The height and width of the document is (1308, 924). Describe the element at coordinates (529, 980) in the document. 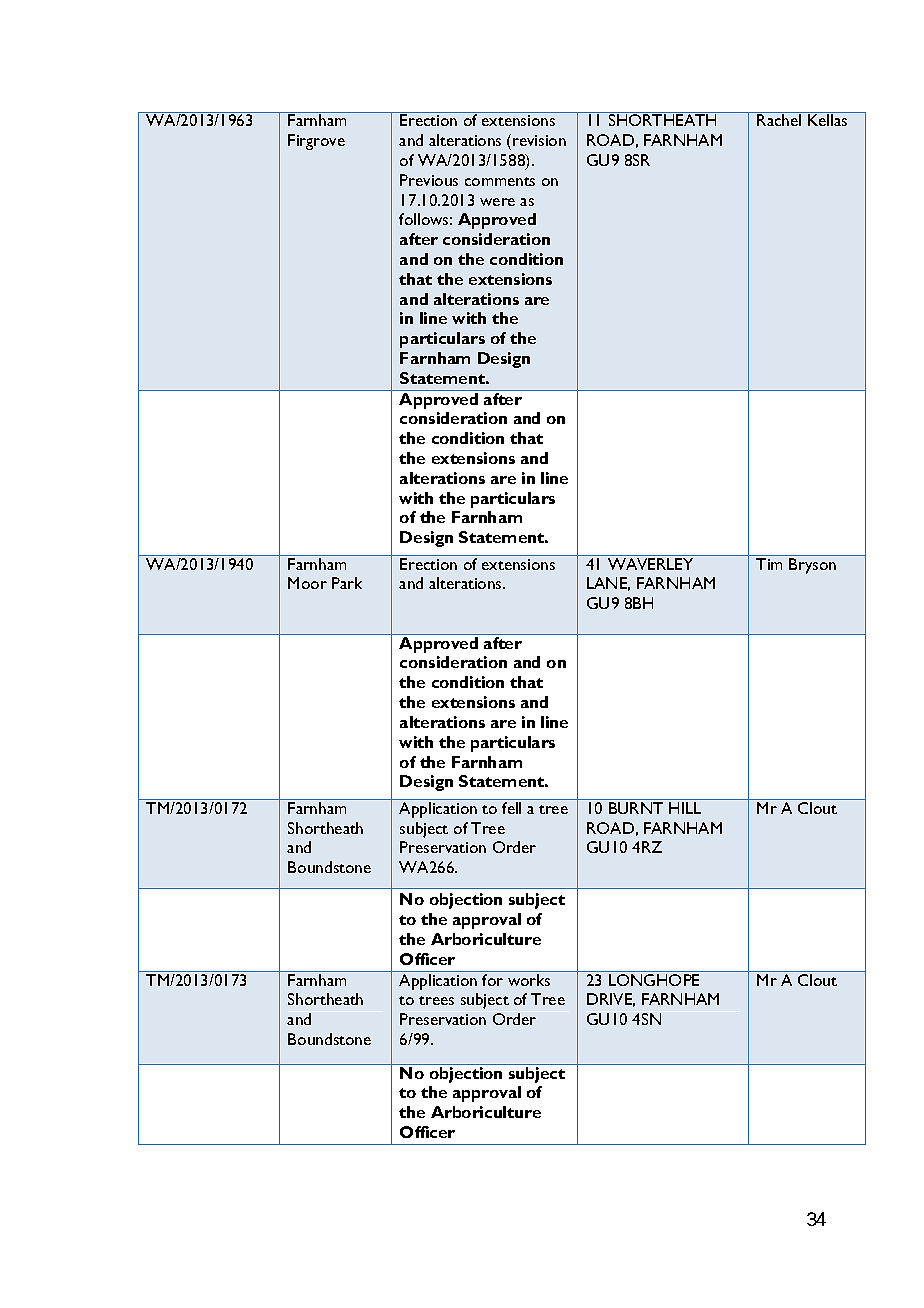

I see `works` at that location.
